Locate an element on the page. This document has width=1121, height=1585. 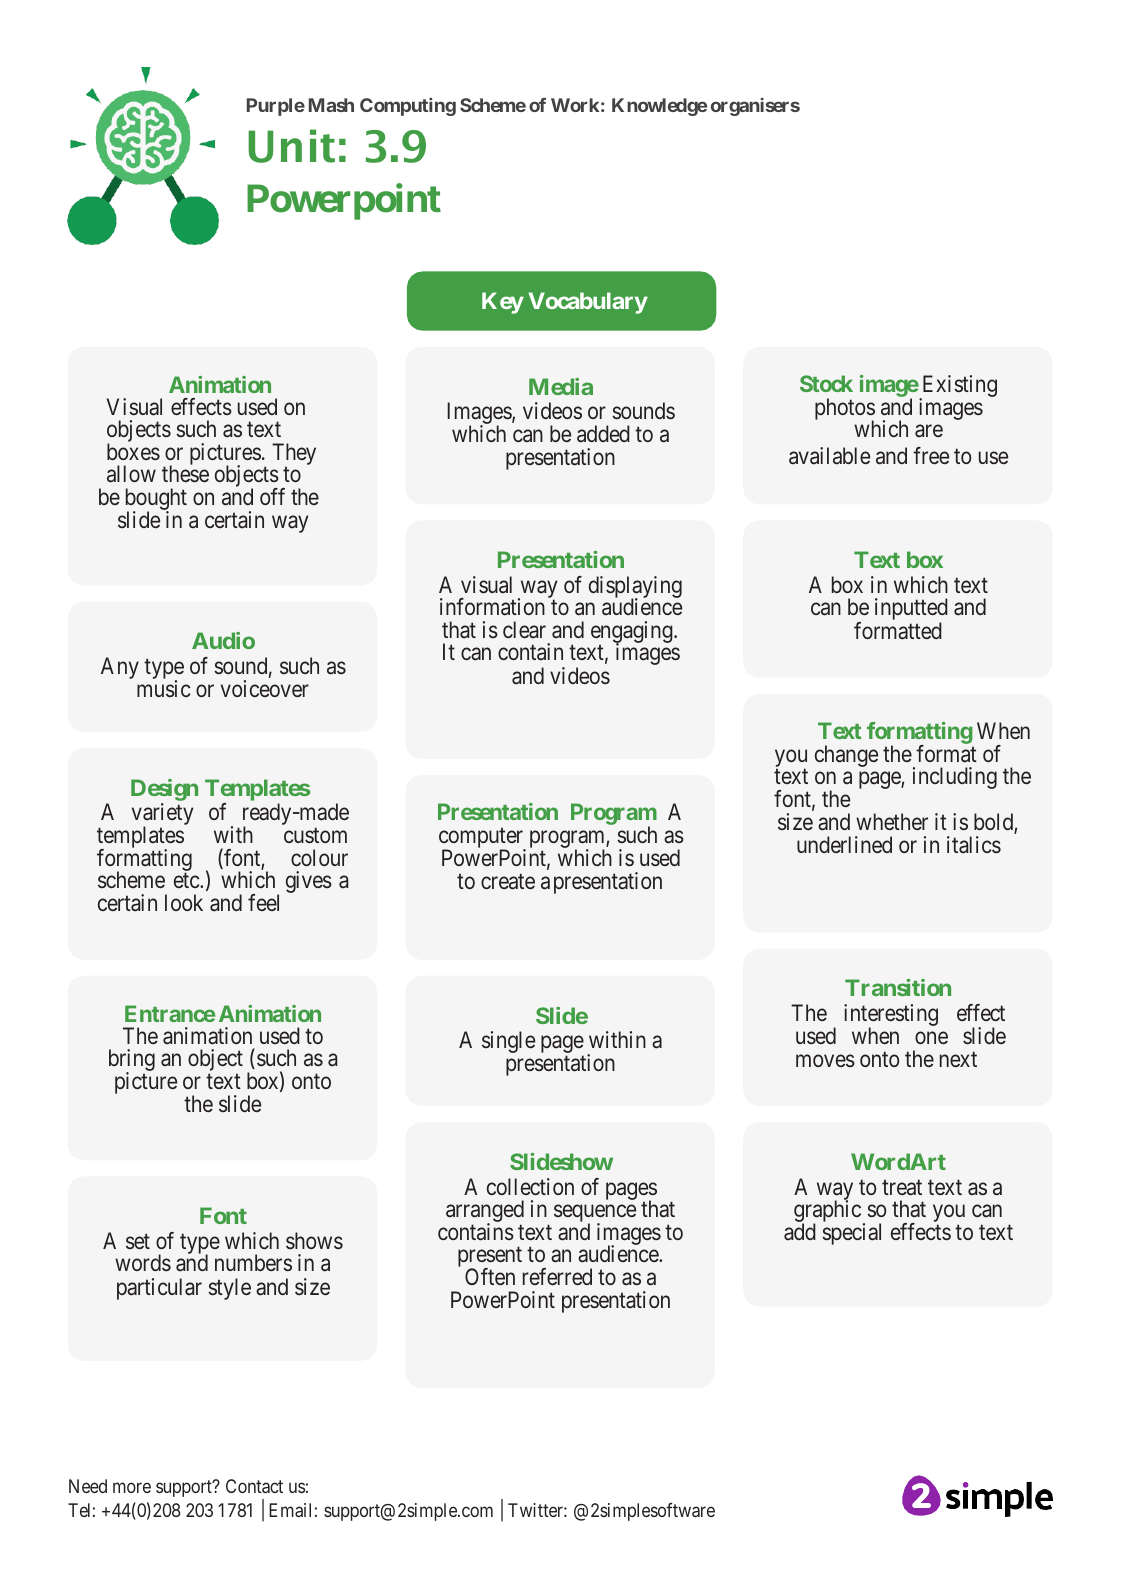
whether is located at coordinates (892, 821).
